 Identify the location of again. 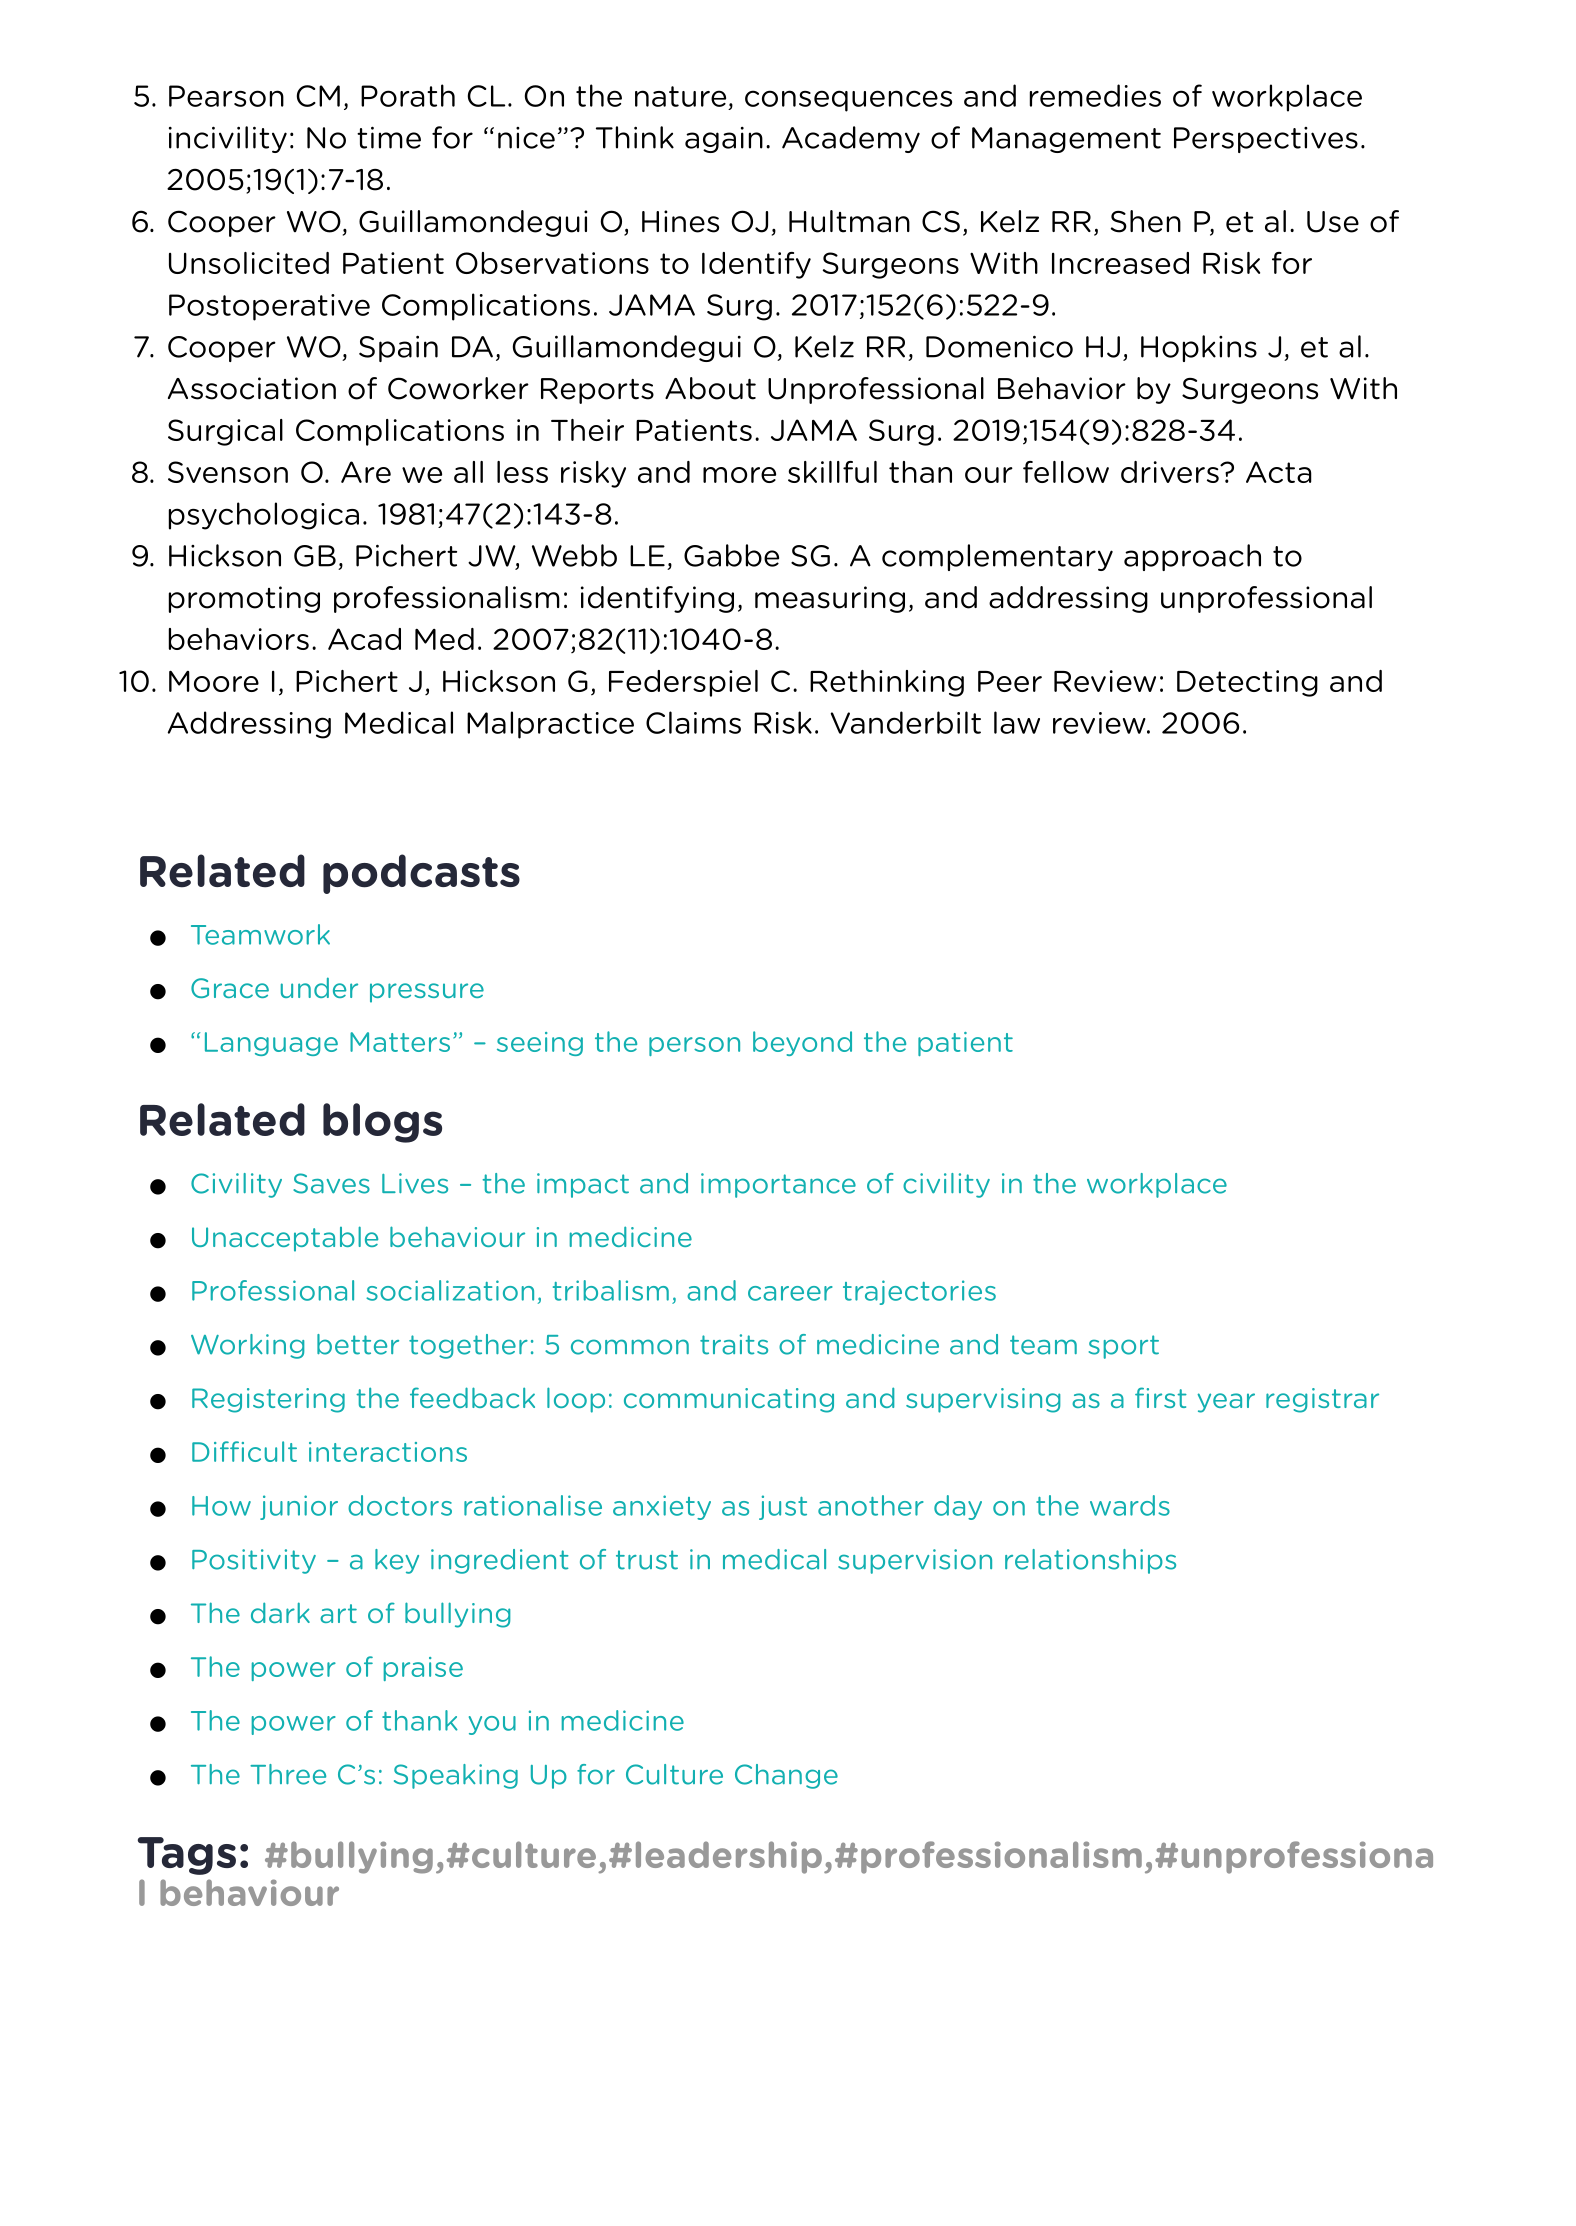
(724, 140).
